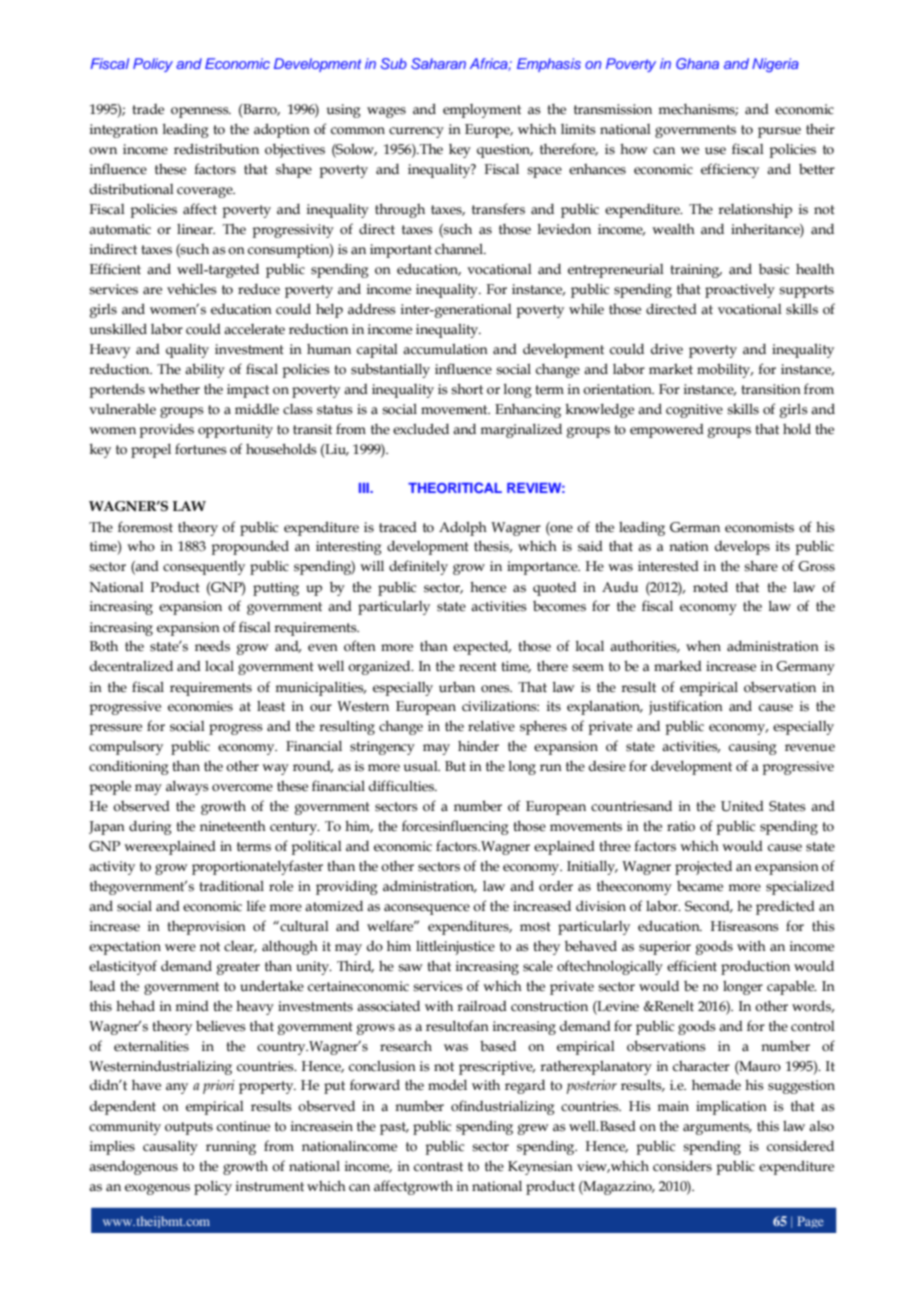  I want to click on Ghana, so click(697, 63).
